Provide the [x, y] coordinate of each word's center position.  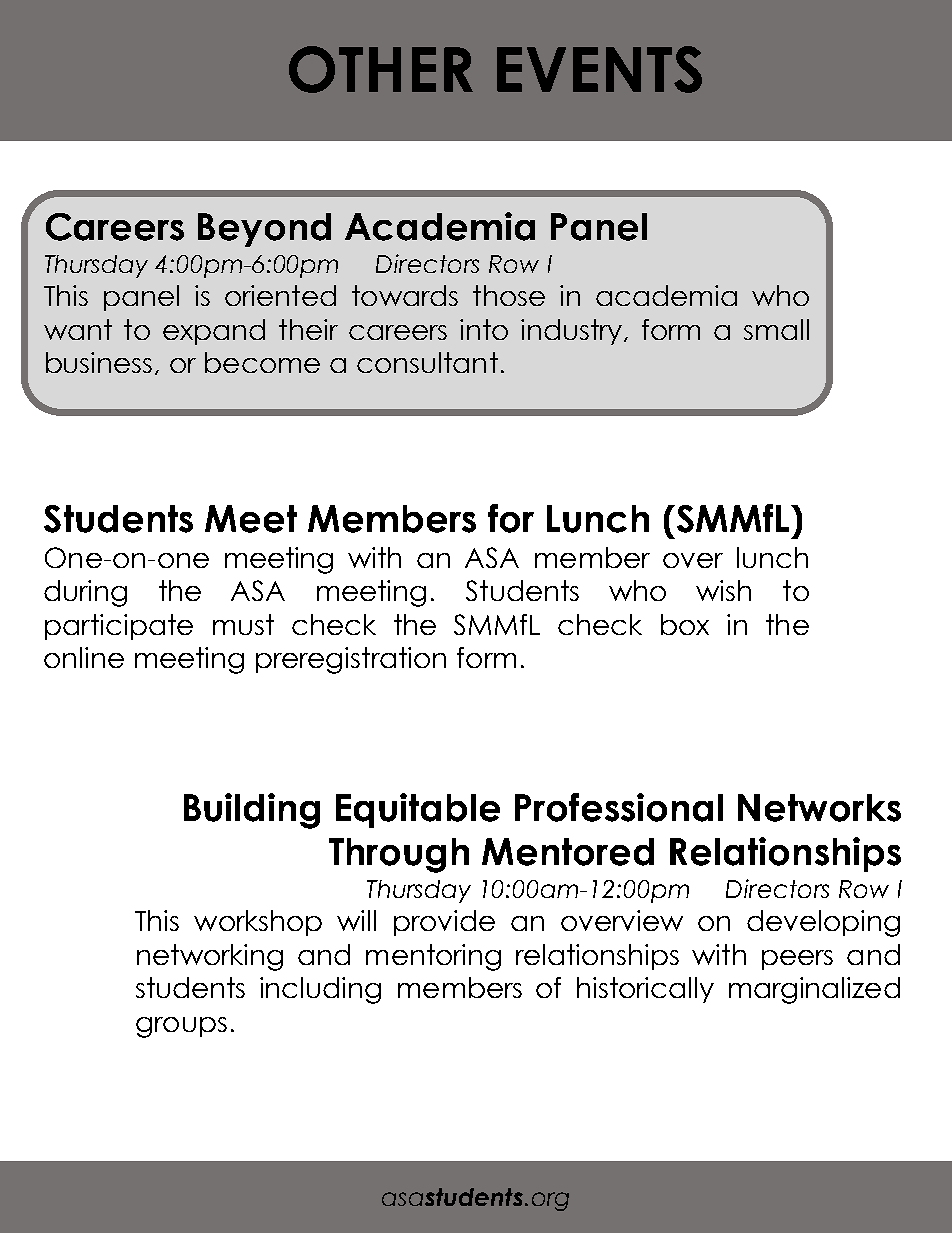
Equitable [418, 810]
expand [214, 332]
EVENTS [599, 69]
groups [181, 1027]
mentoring [433, 957]
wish [723, 590]
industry [573, 332]
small [776, 329]
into [484, 329]
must [243, 624]
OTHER [381, 69]
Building [252, 811]
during [85, 593]
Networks [819, 808]
